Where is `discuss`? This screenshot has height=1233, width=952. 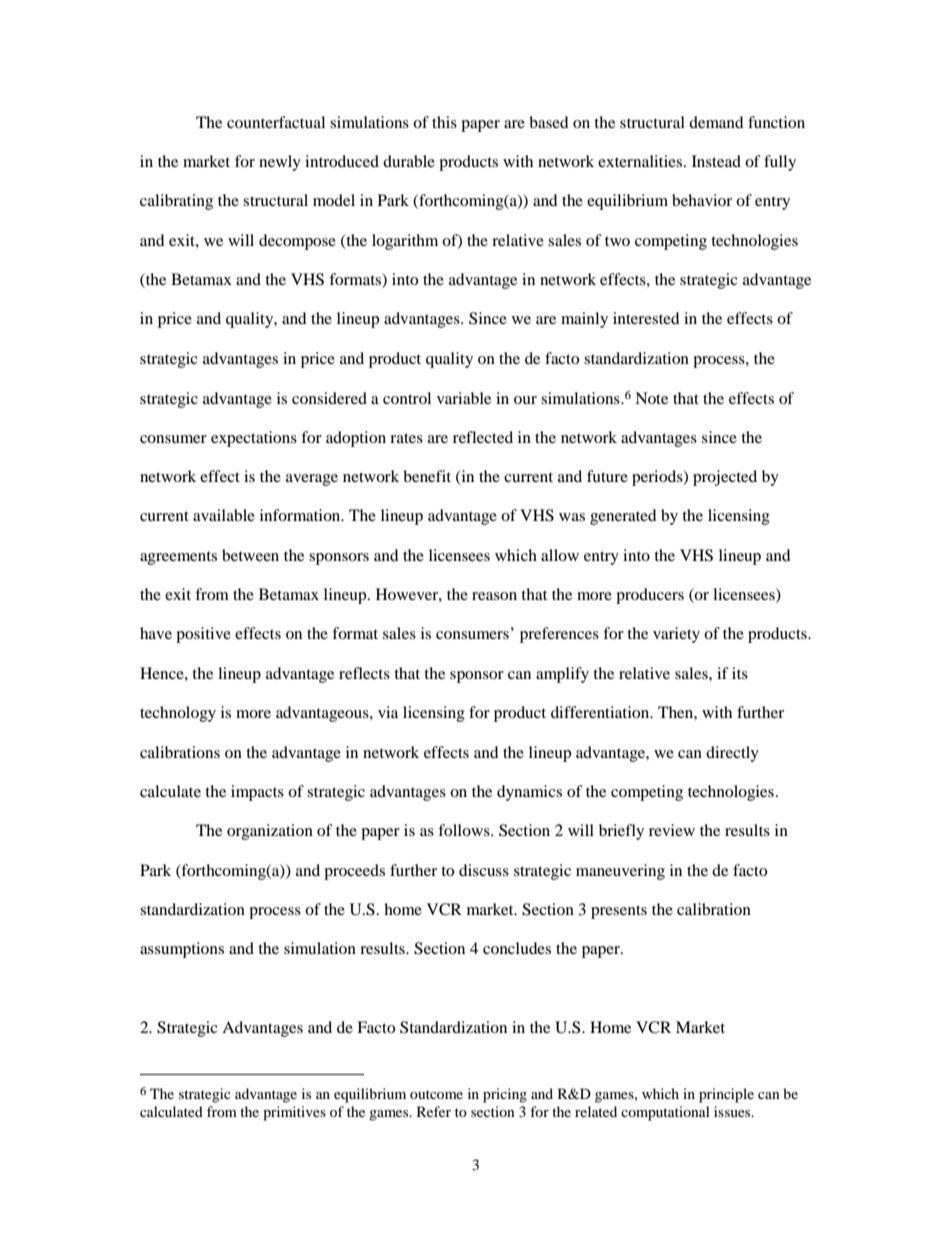 discuss is located at coordinates (484, 870).
